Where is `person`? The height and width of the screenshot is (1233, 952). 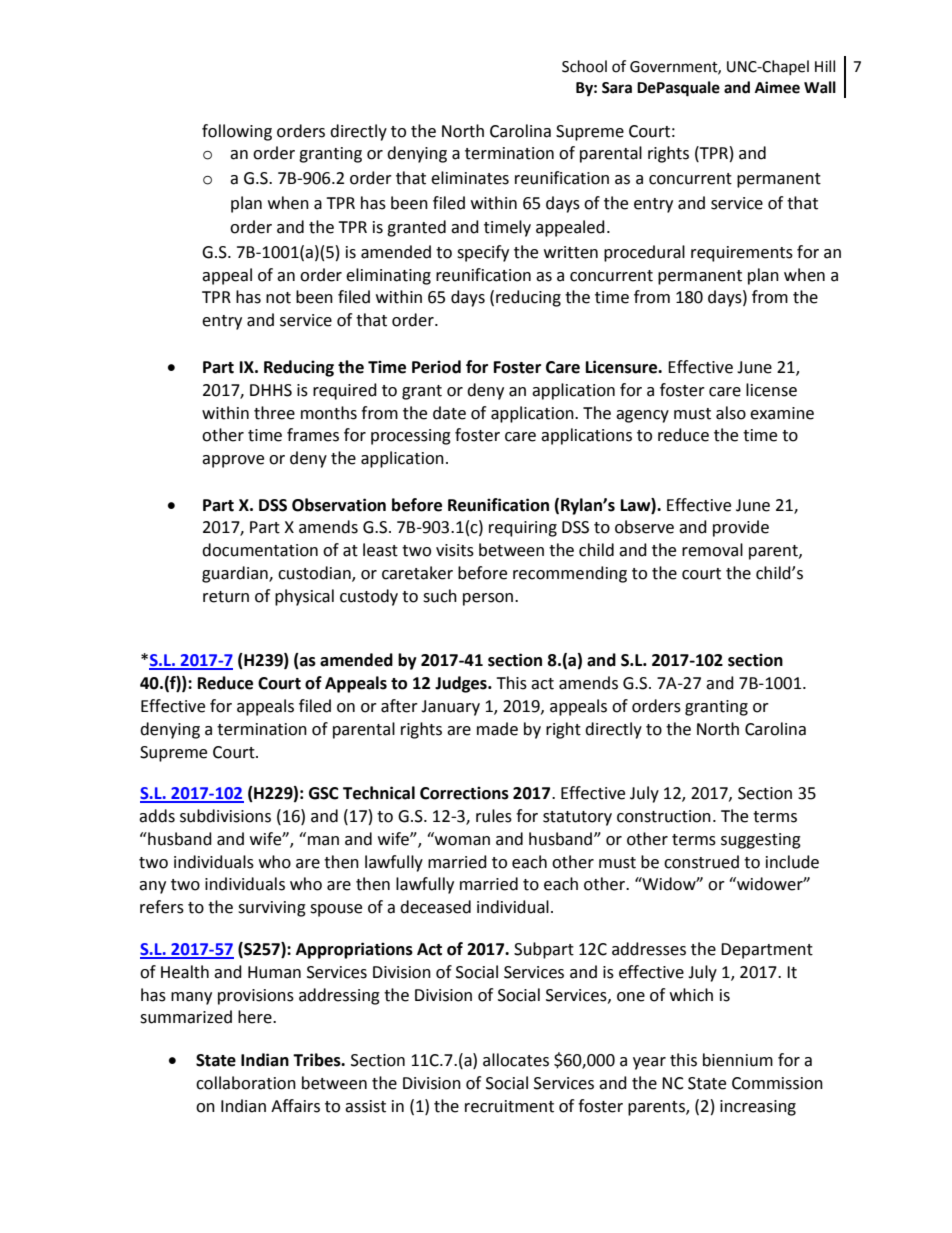
person is located at coordinates (489, 599).
